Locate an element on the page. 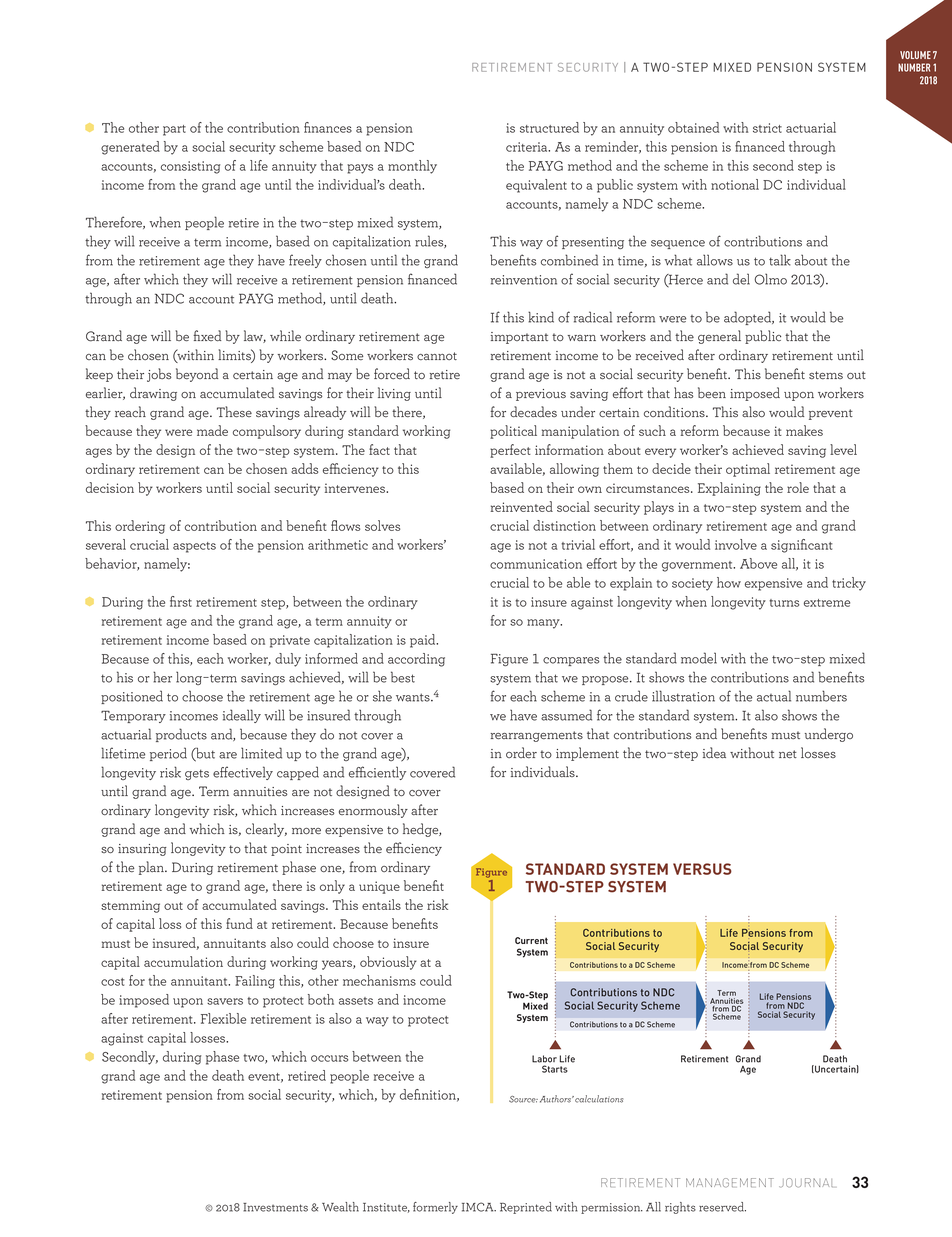 The image size is (952, 1237). first is located at coordinates (181, 601).
